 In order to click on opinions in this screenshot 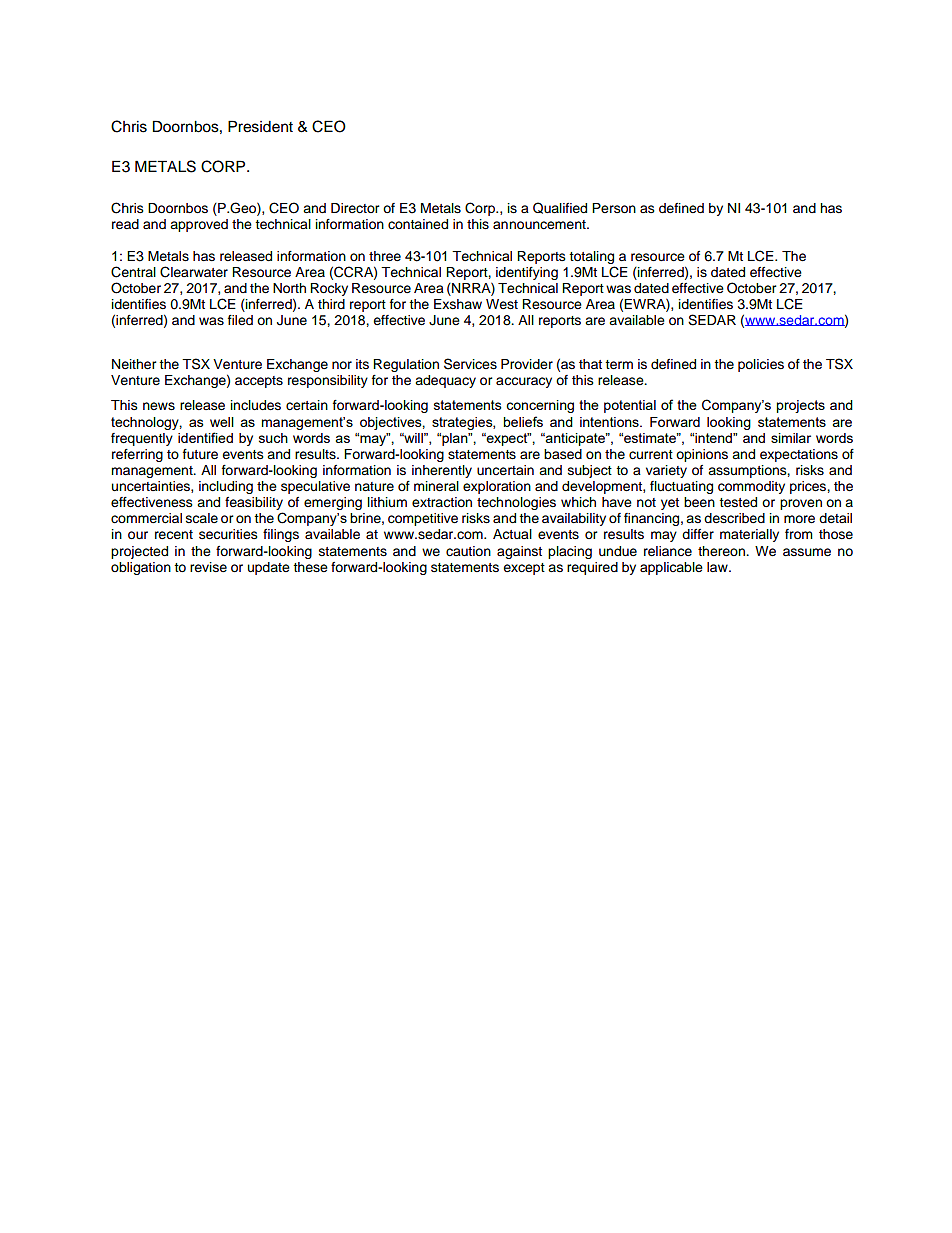, I will do `click(702, 455)`.
